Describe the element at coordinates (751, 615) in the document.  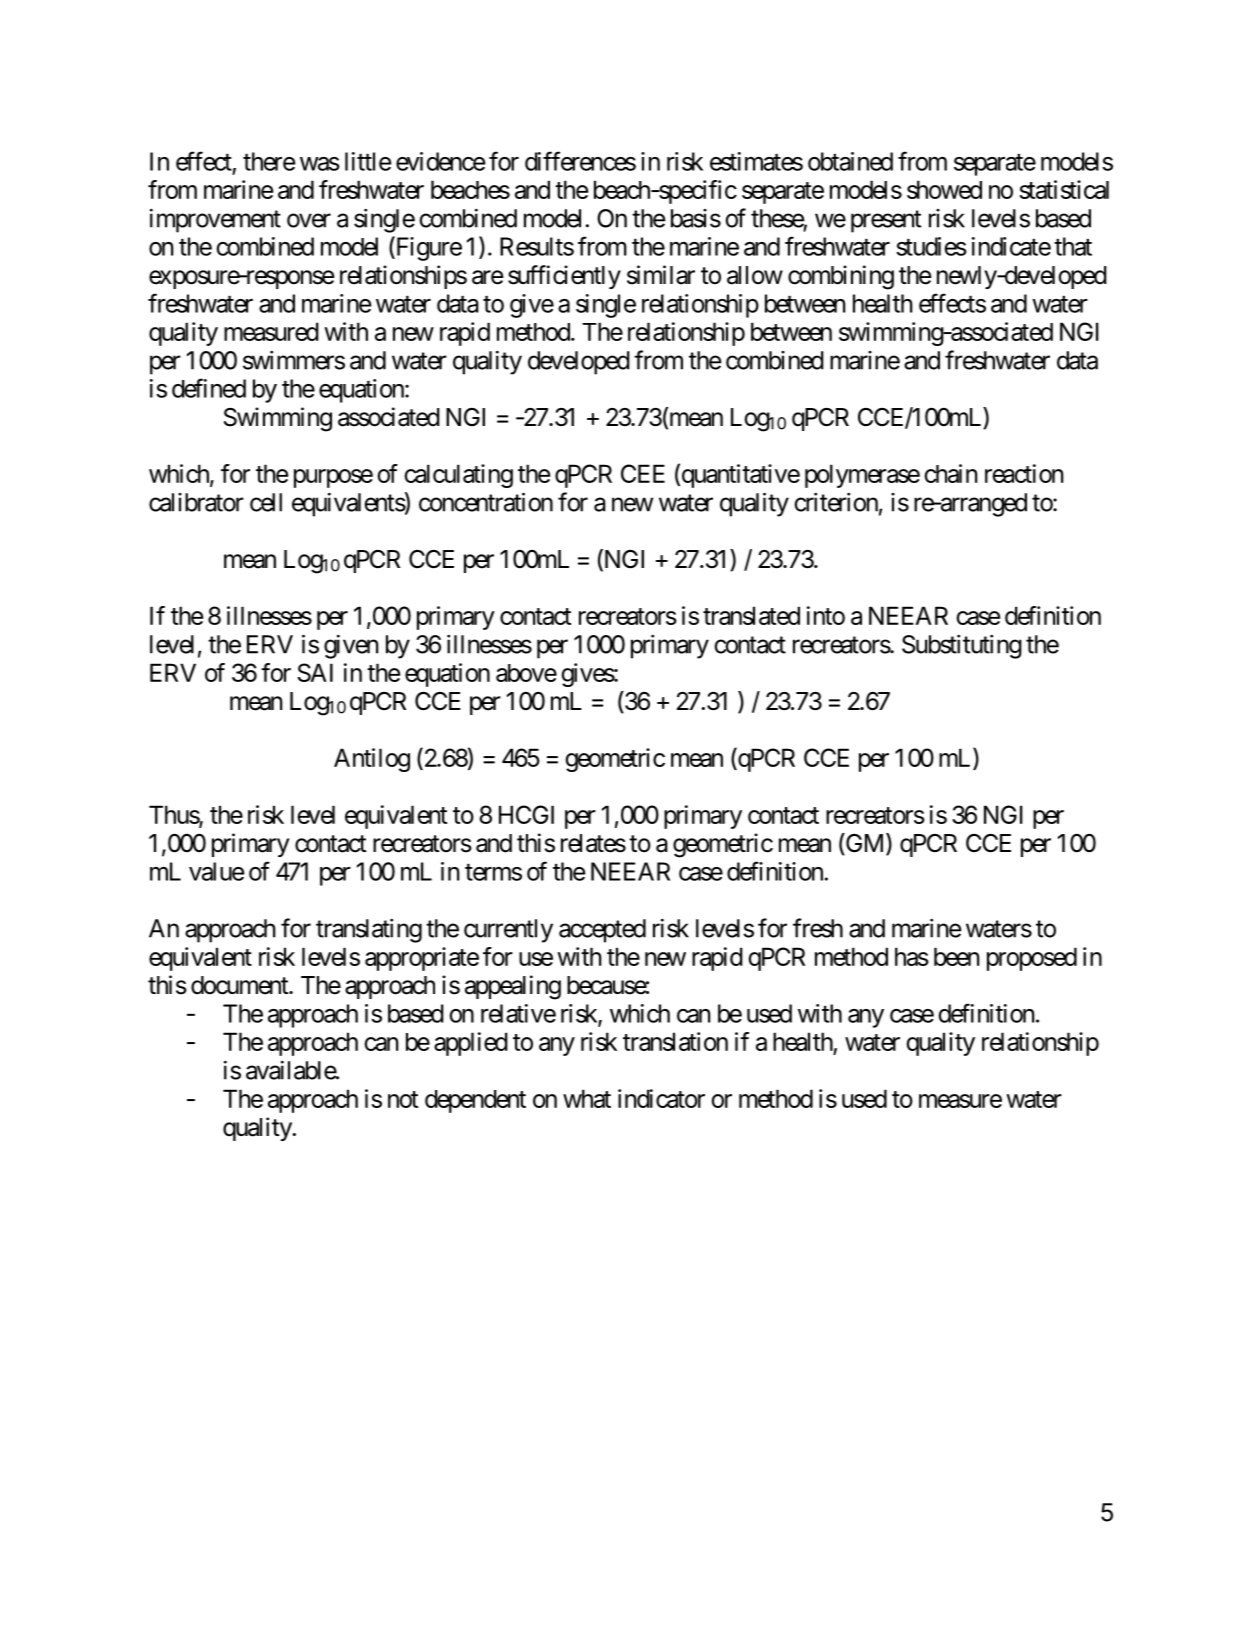
I see `translated` at that location.
